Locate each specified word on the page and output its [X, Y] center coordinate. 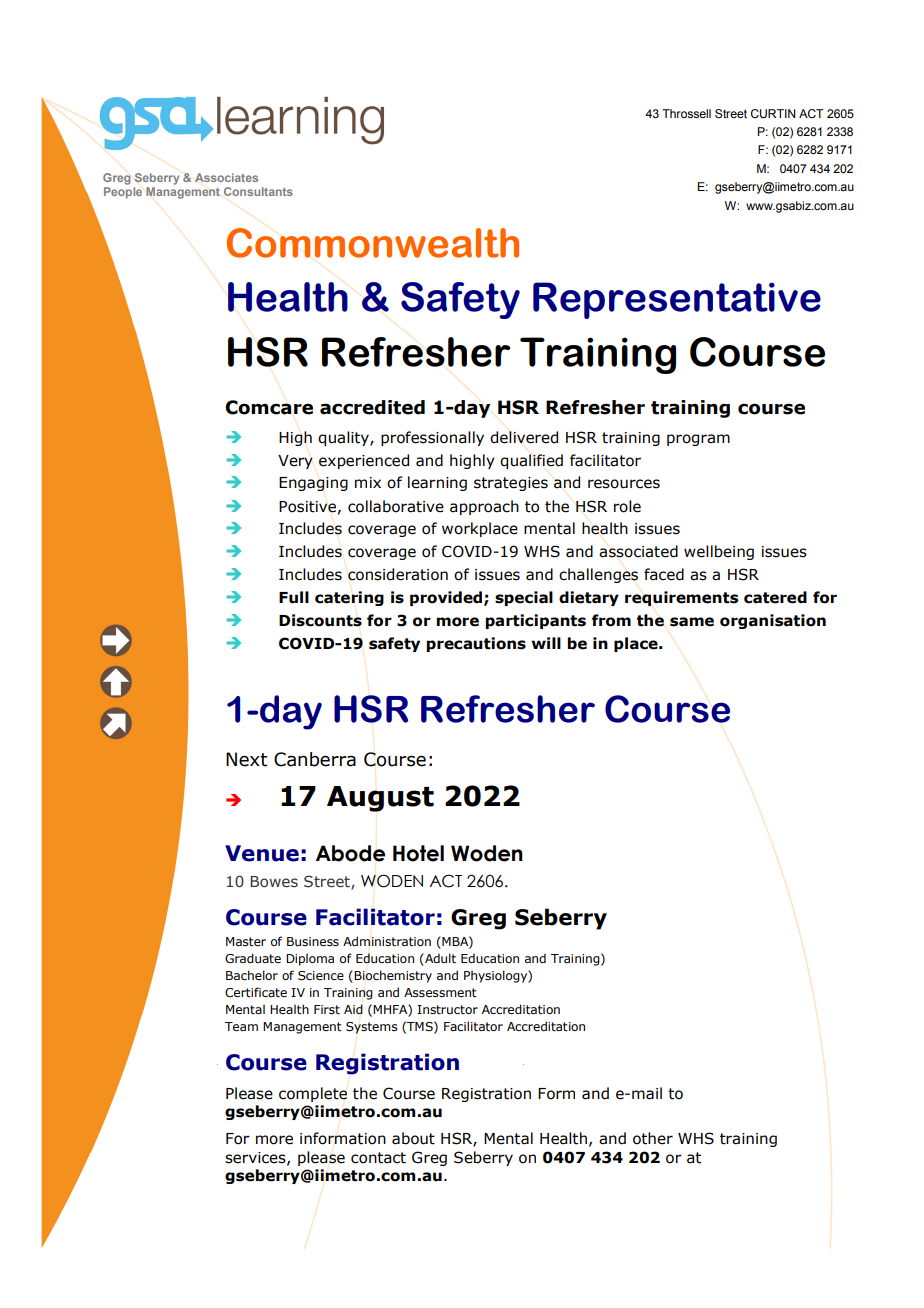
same [692, 622]
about [413, 1138]
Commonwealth [373, 243]
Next [247, 759]
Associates [226, 177]
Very [295, 462]
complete [313, 1094]
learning [437, 483]
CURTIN [773, 114]
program [698, 440]
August [380, 799]
